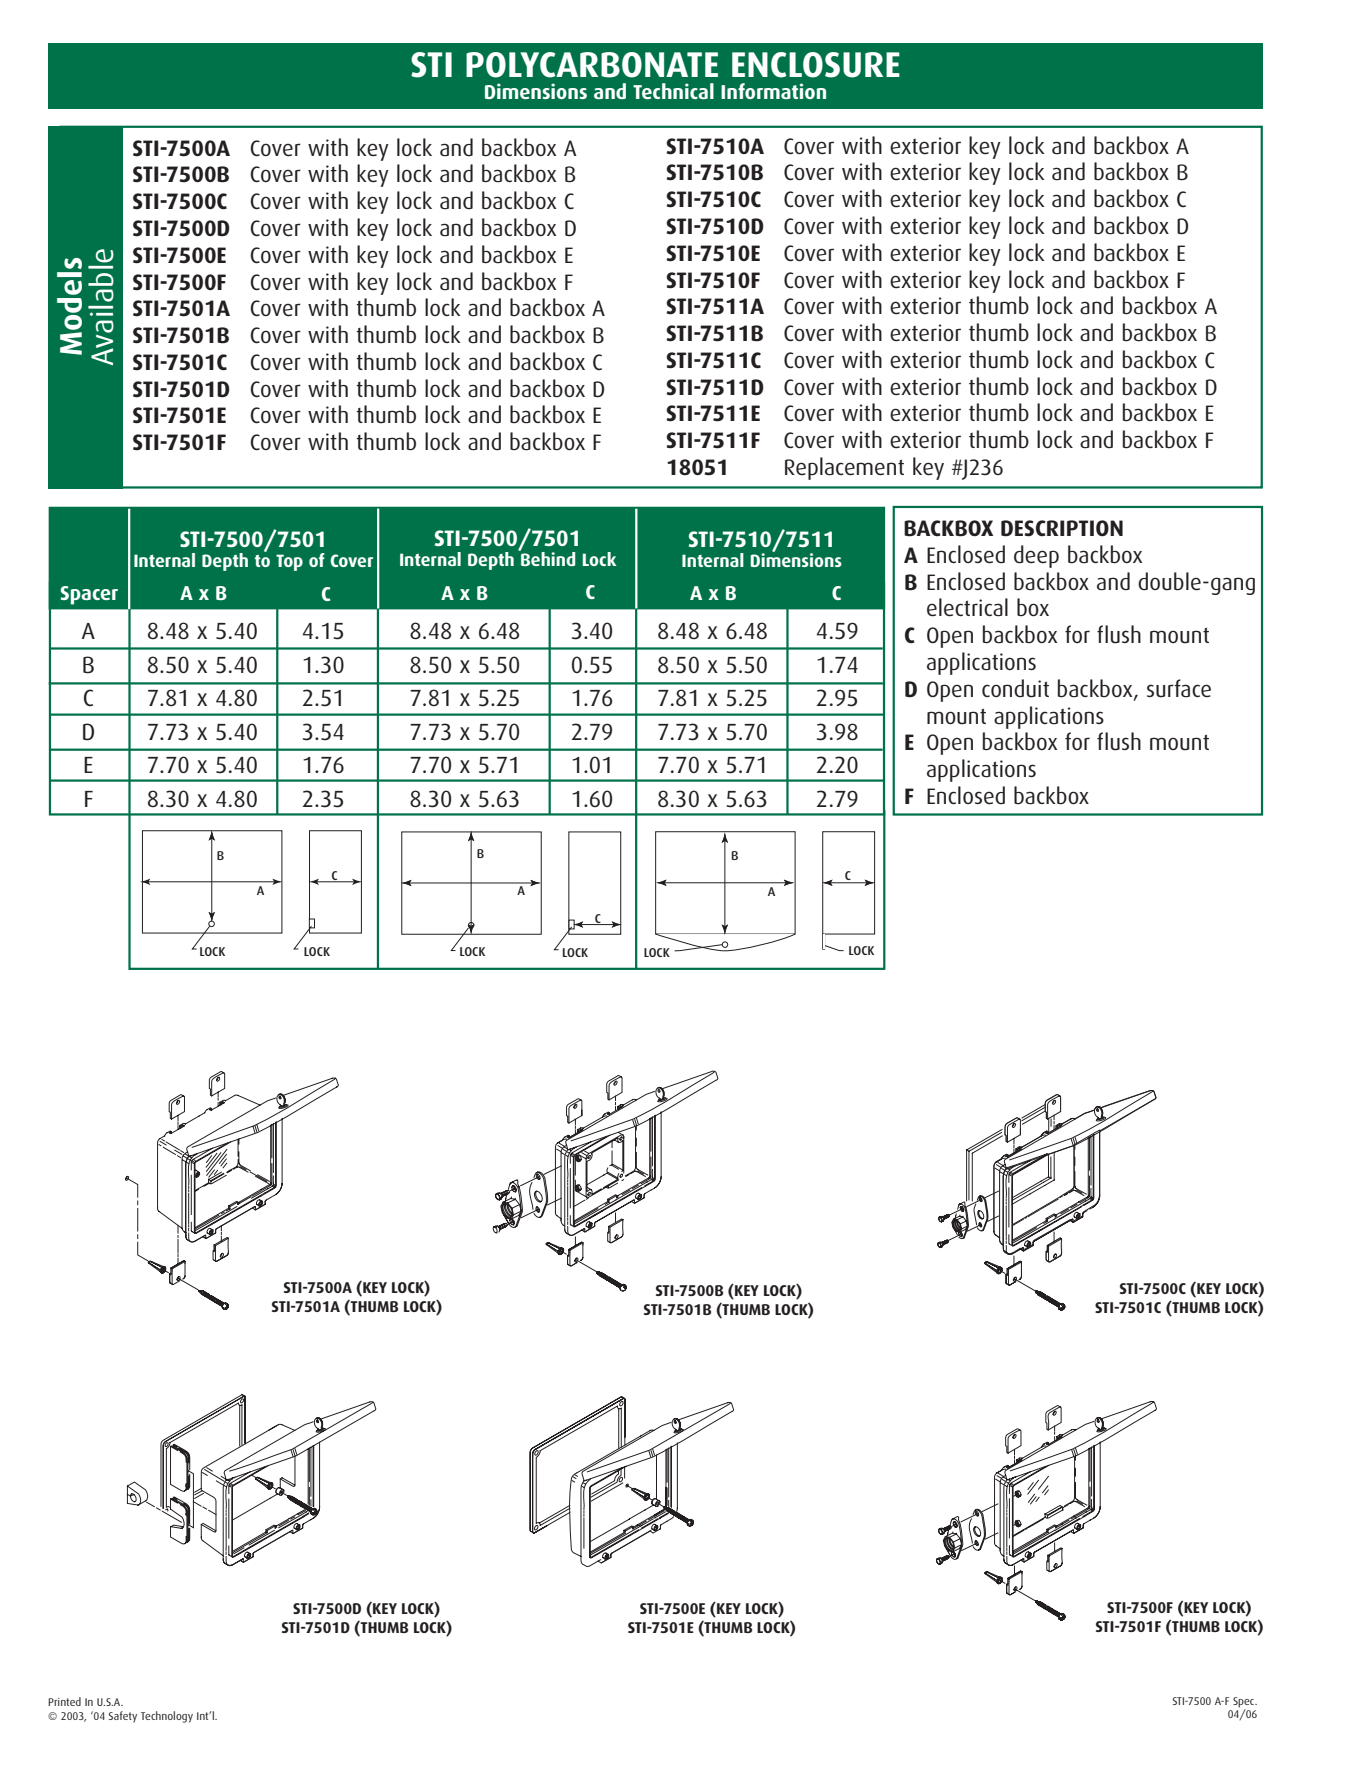 This screenshot has width=1366, height=1768. What do you see at coordinates (123, 1717) in the screenshot?
I see `Safety` at bounding box center [123, 1717].
